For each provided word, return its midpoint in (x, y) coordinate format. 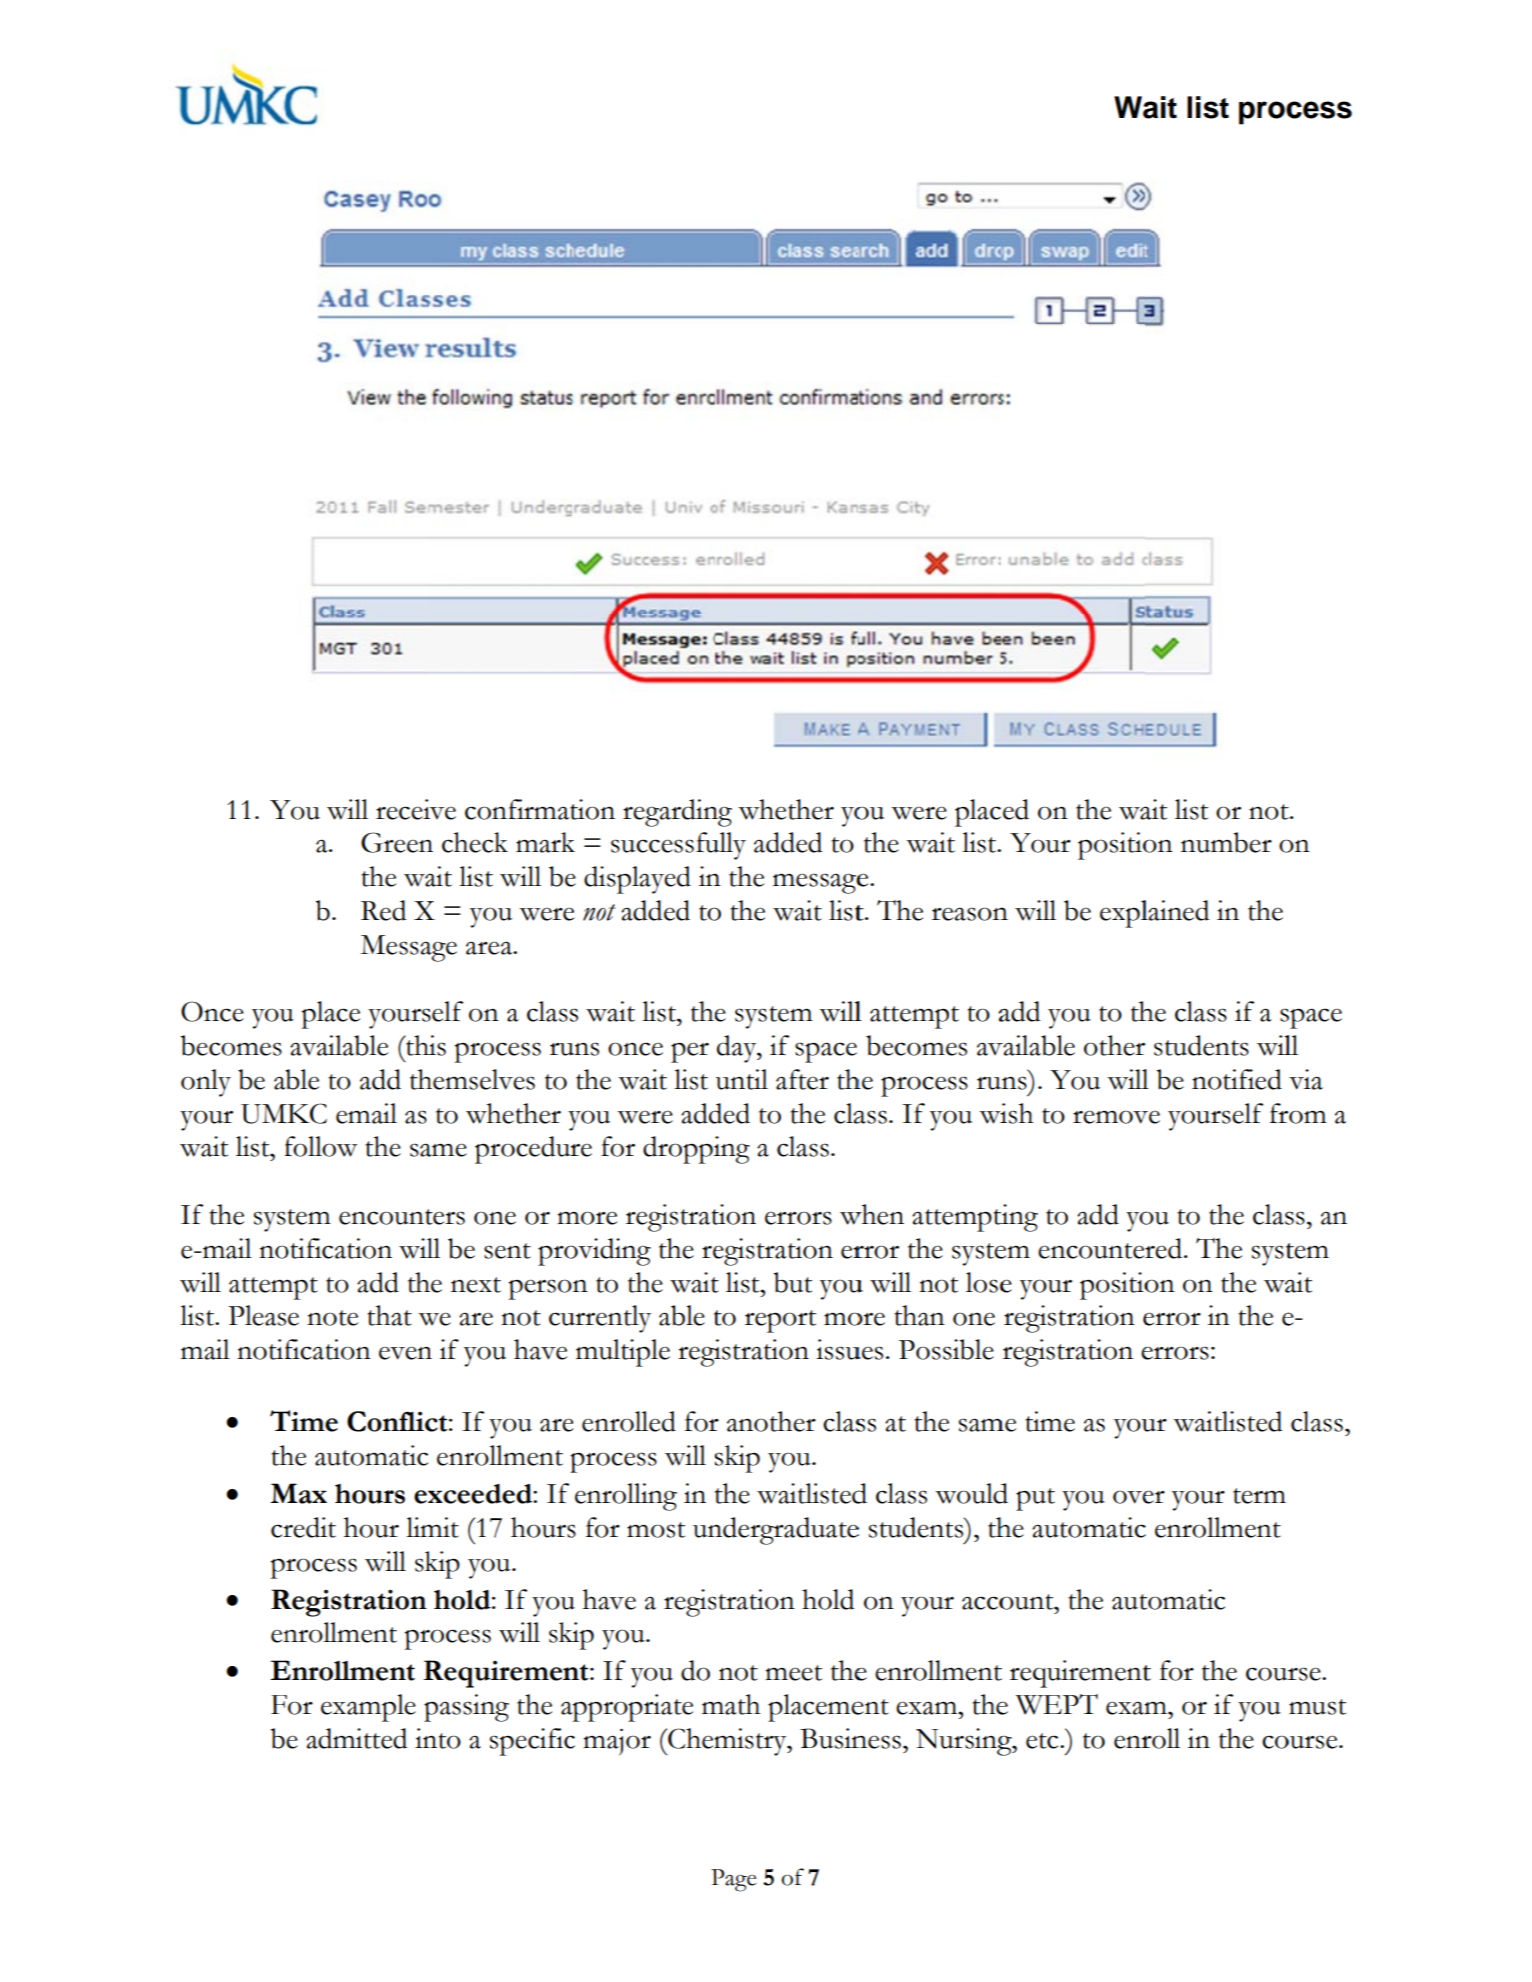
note (332, 1318)
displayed (637, 880)
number (1226, 842)
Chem (702, 1738)
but (793, 1282)
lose (989, 1282)
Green (397, 842)
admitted (356, 1738)
